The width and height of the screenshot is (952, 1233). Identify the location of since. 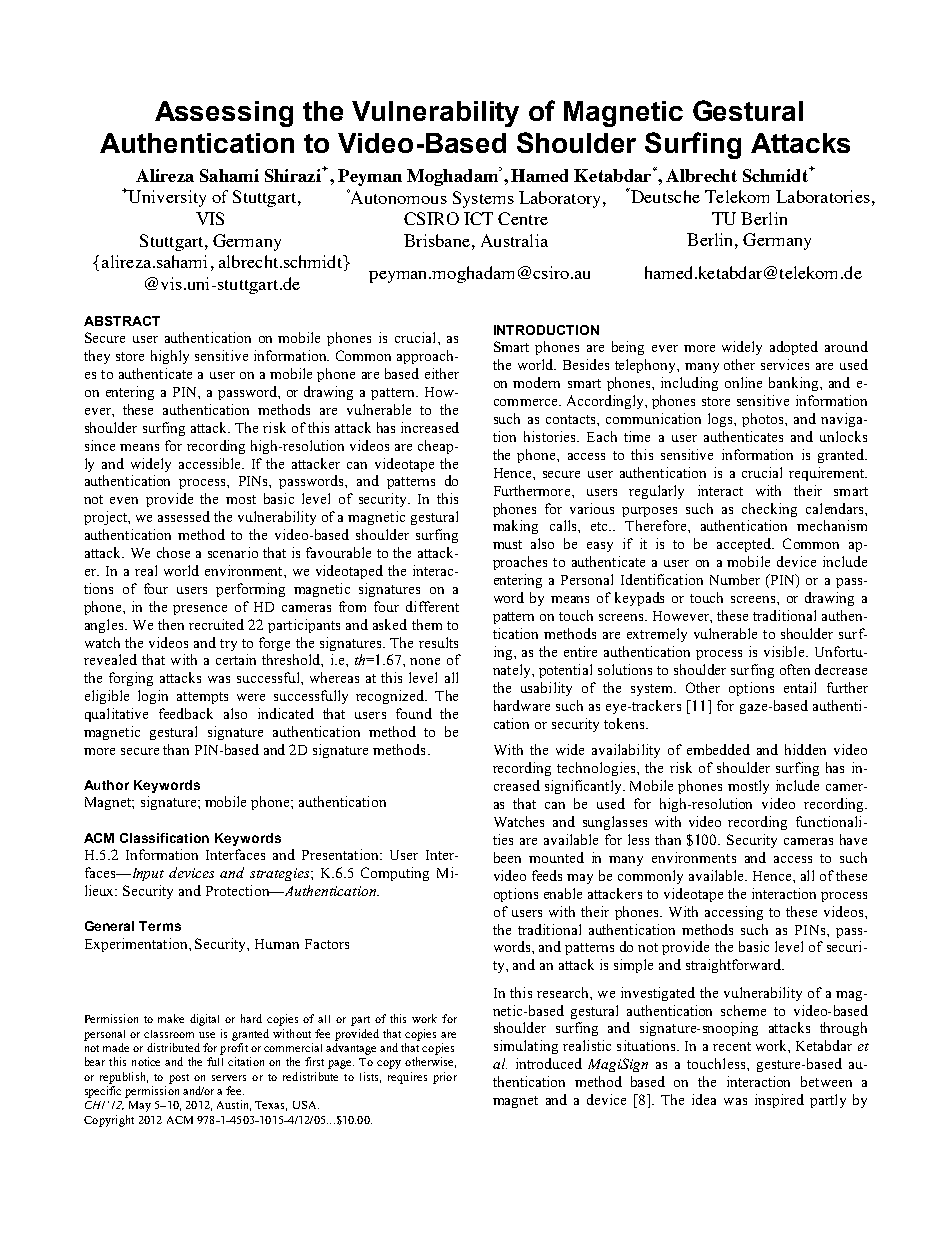
(100, 445).
